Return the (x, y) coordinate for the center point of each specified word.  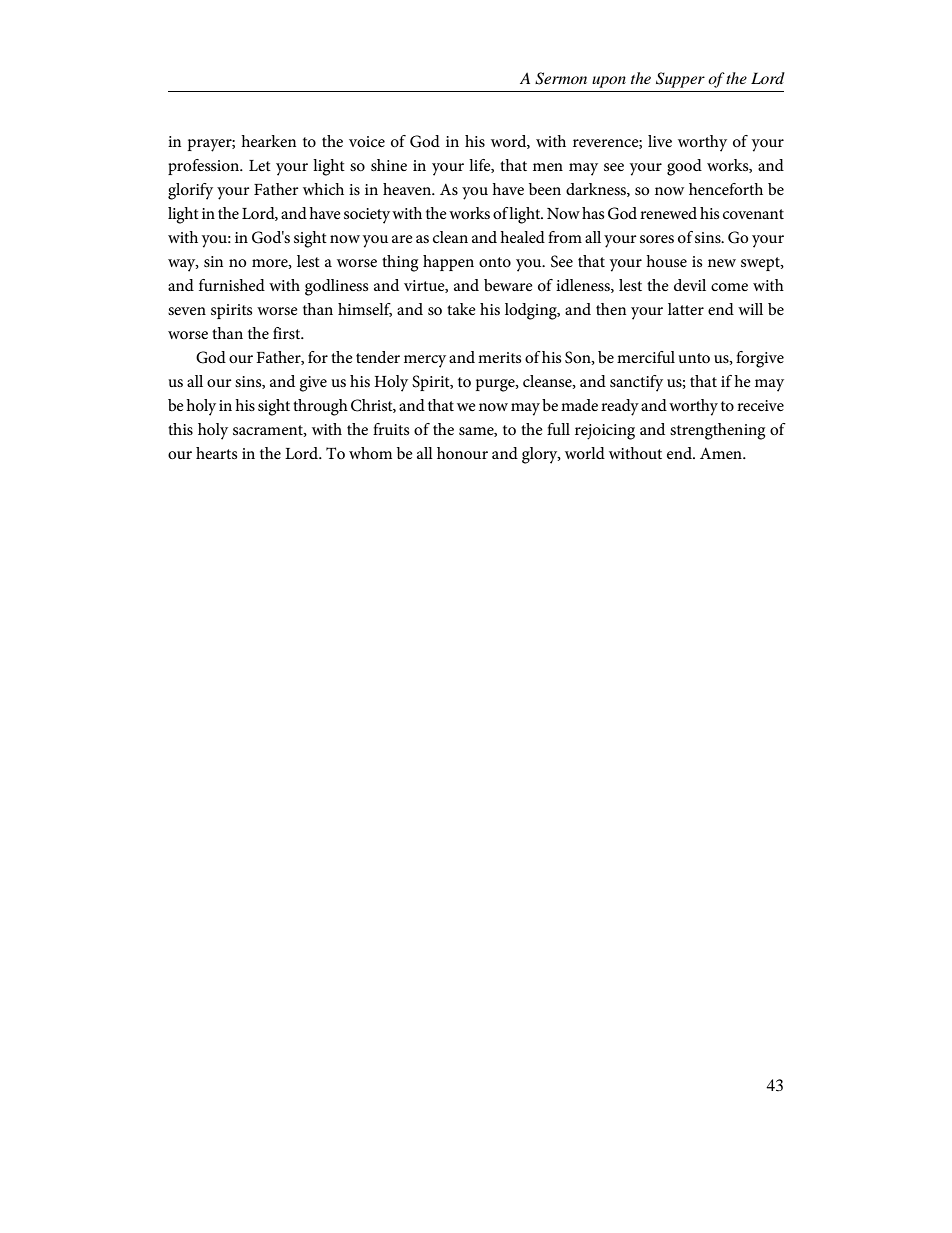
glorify (190, 191)
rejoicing (605, 432)
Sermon (561, 78)
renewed (668, 213)
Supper (680, 80)
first (288, 333)
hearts (216, 453)
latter (686, 309)
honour (462, 453)
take (461, 309)
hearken (268, 141)
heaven (408, 189)
